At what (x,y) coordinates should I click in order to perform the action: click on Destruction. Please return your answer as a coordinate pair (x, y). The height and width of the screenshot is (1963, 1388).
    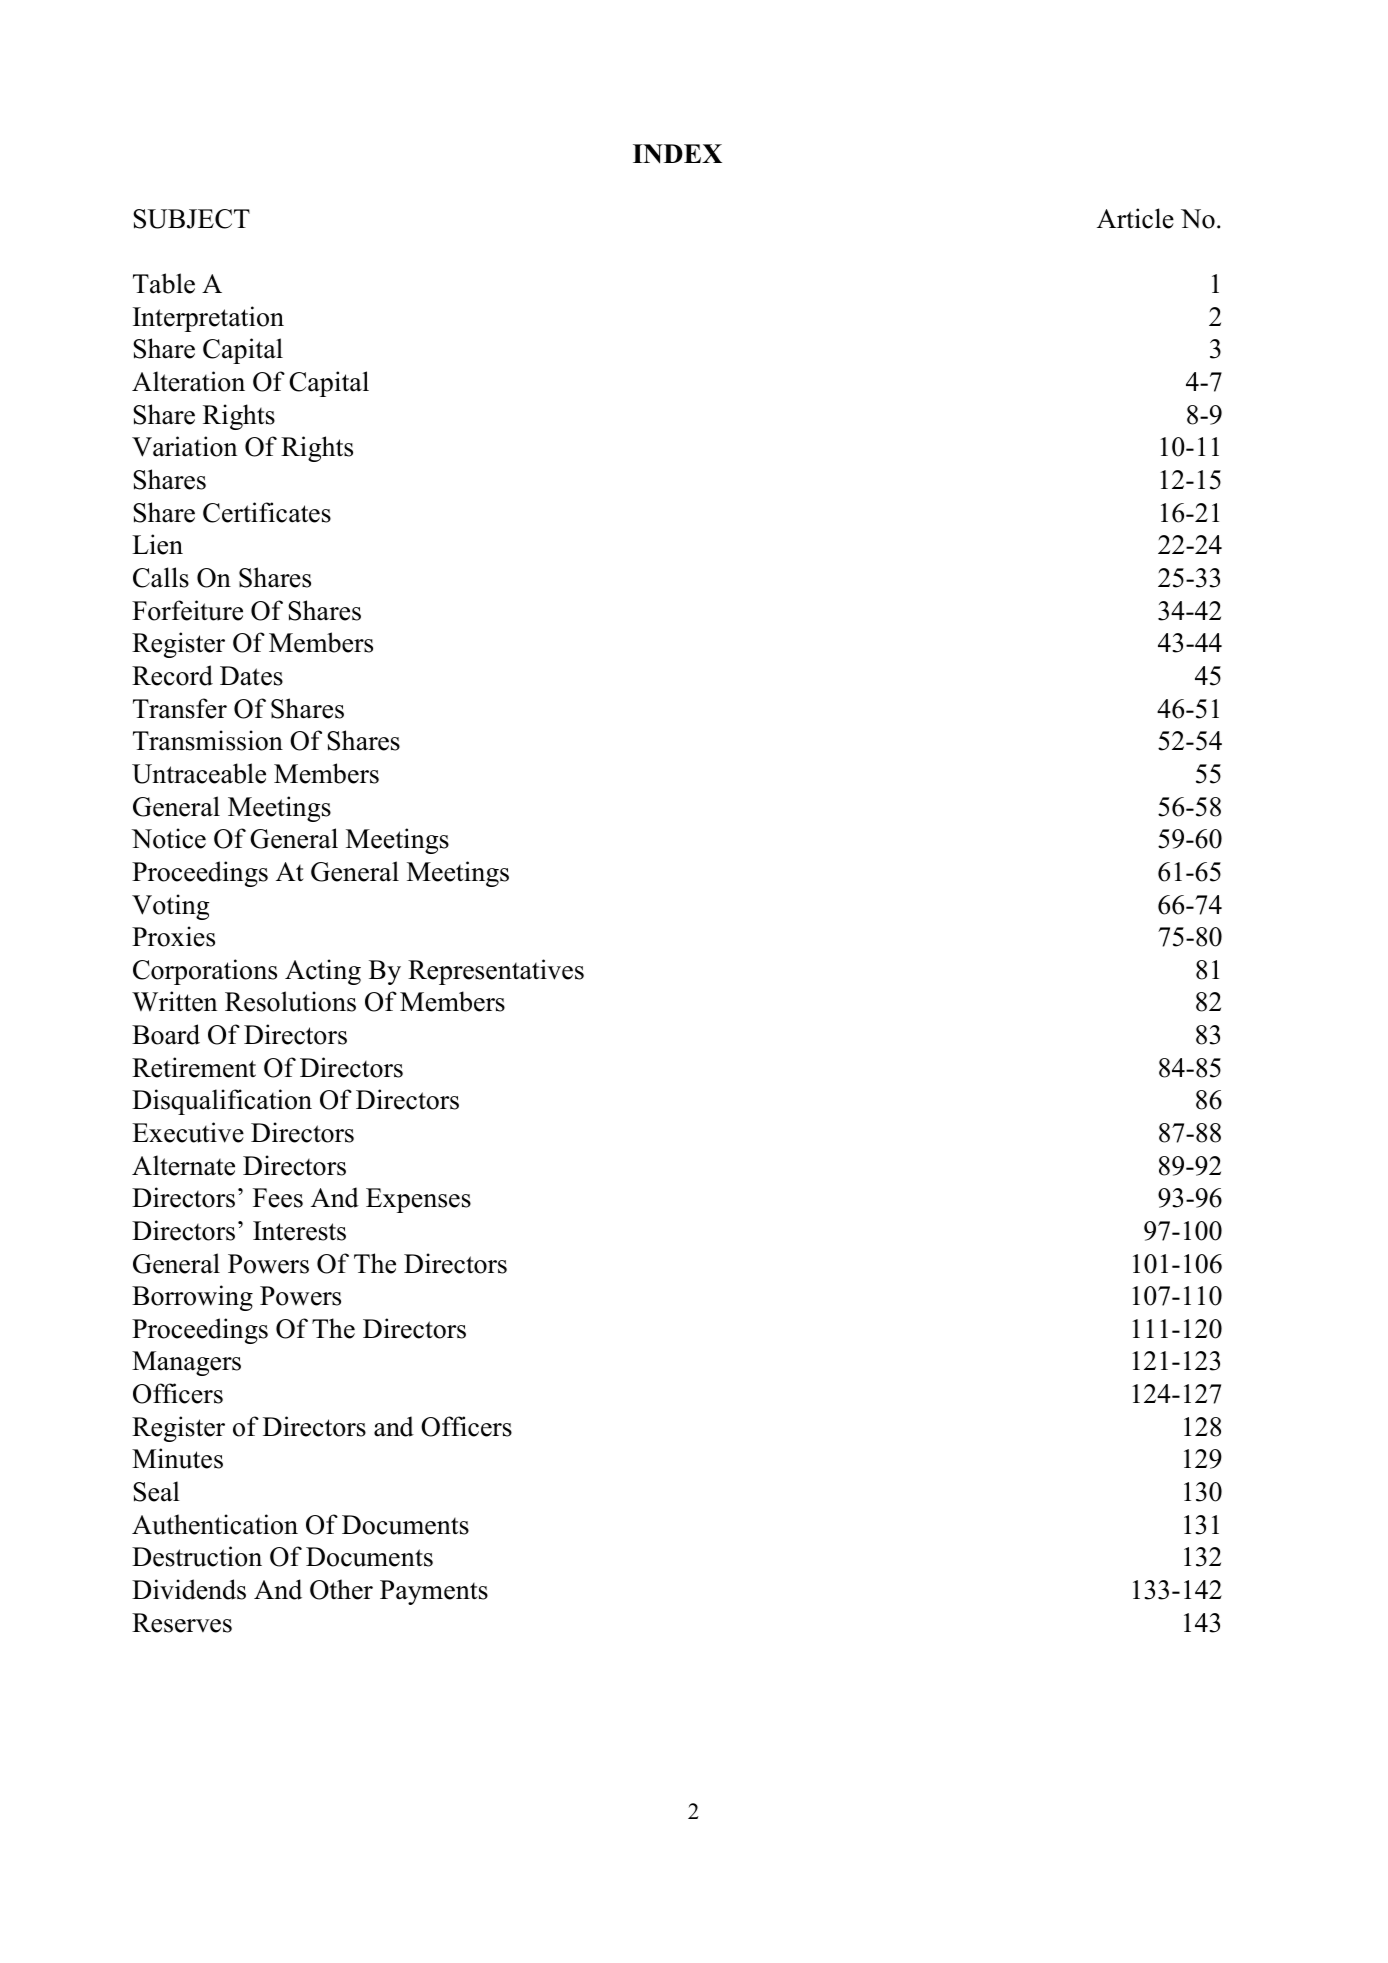
    Looking at the image, I should click on (197, 1556).
